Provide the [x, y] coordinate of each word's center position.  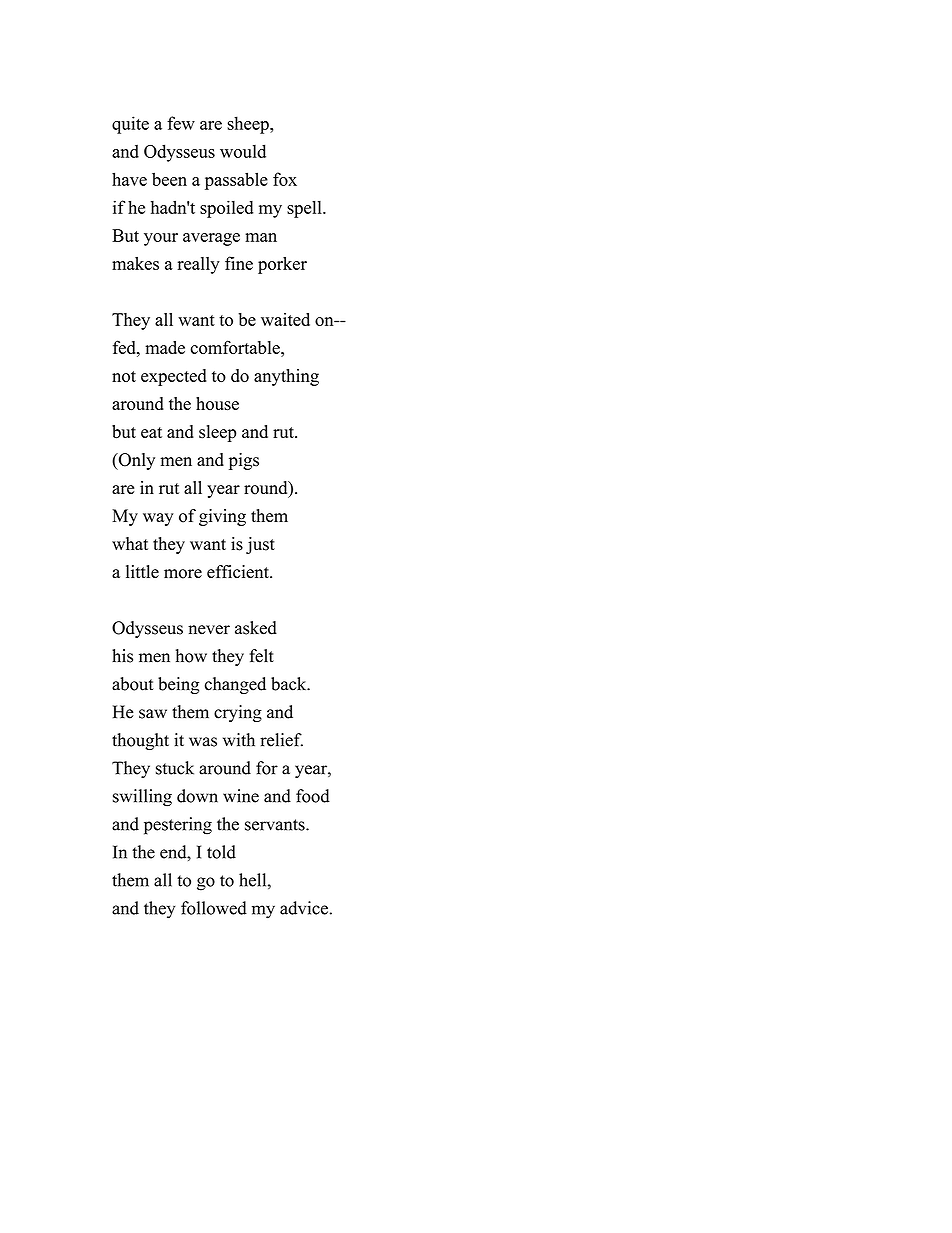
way [158, 519]
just [260, 545]
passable [236, 181]
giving [222, 517]
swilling [142, 798]
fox [285, 179]
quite [130, 125]
